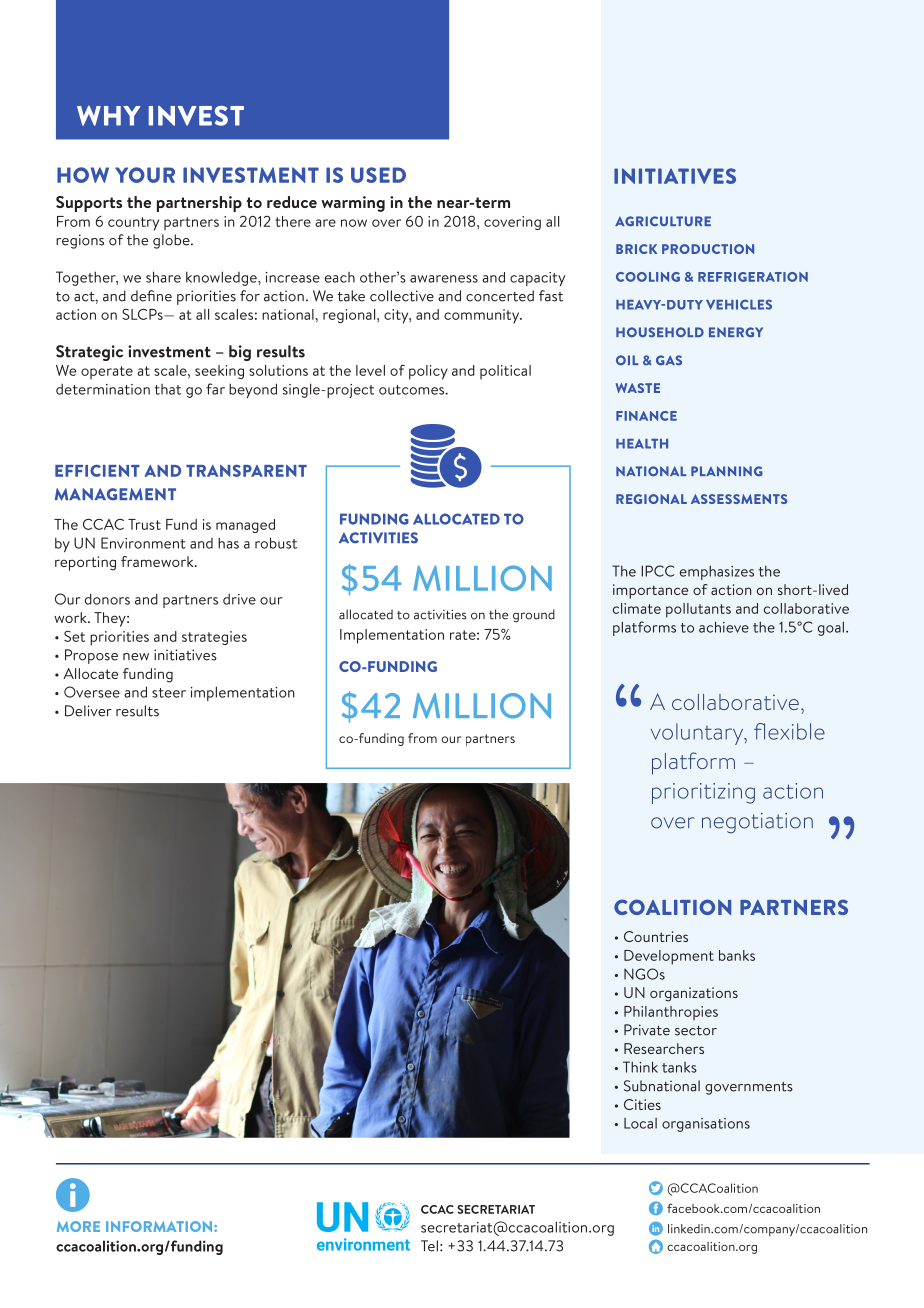 The image size is (924, 1308). I want to click on YOUR, so click(145, 175).
